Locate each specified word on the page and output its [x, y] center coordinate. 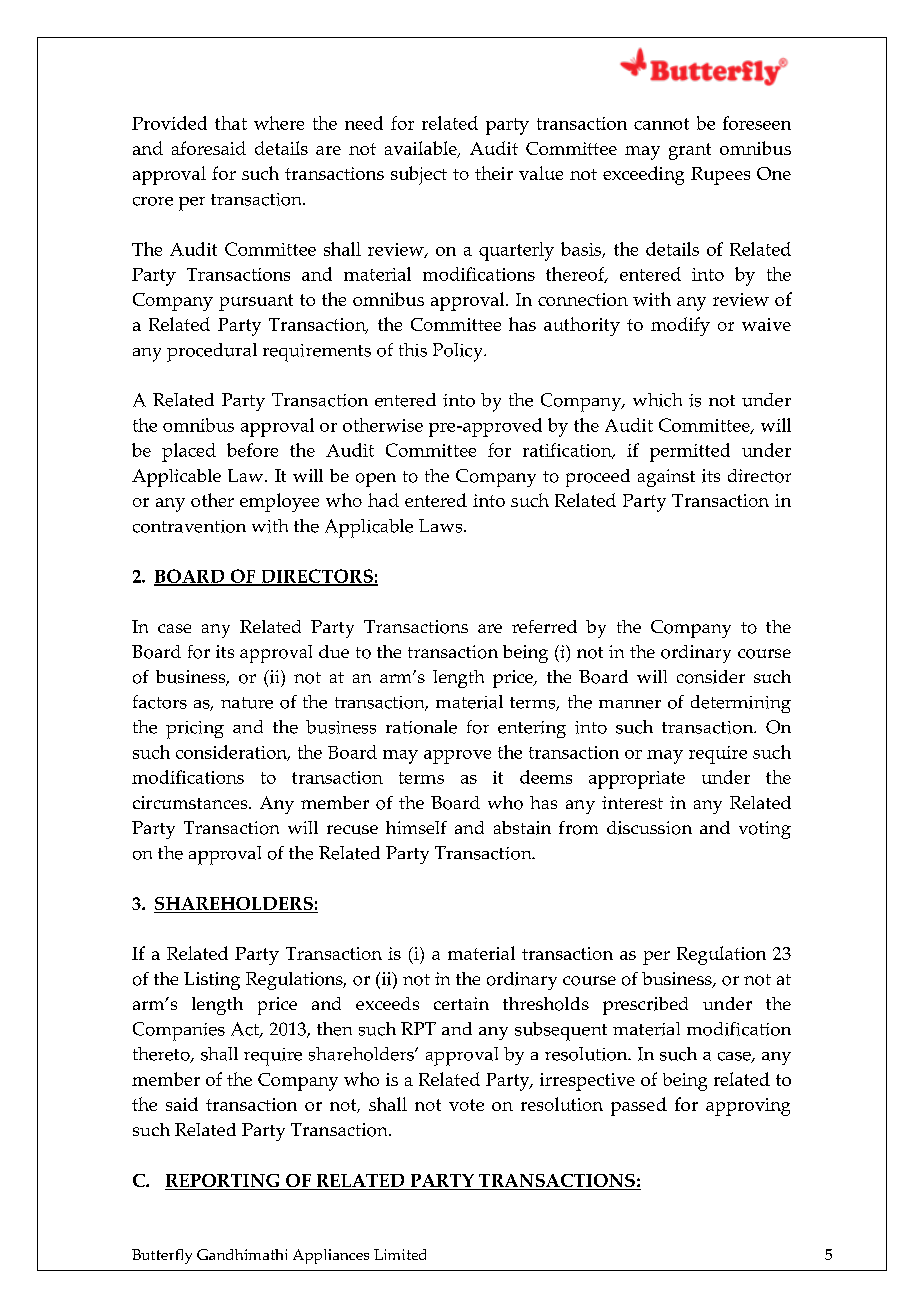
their [494, 173]
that [231, 123]
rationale [421, 727]
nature [247, 703]
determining [741, 704]
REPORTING [223, 1182]
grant [690, 151]
